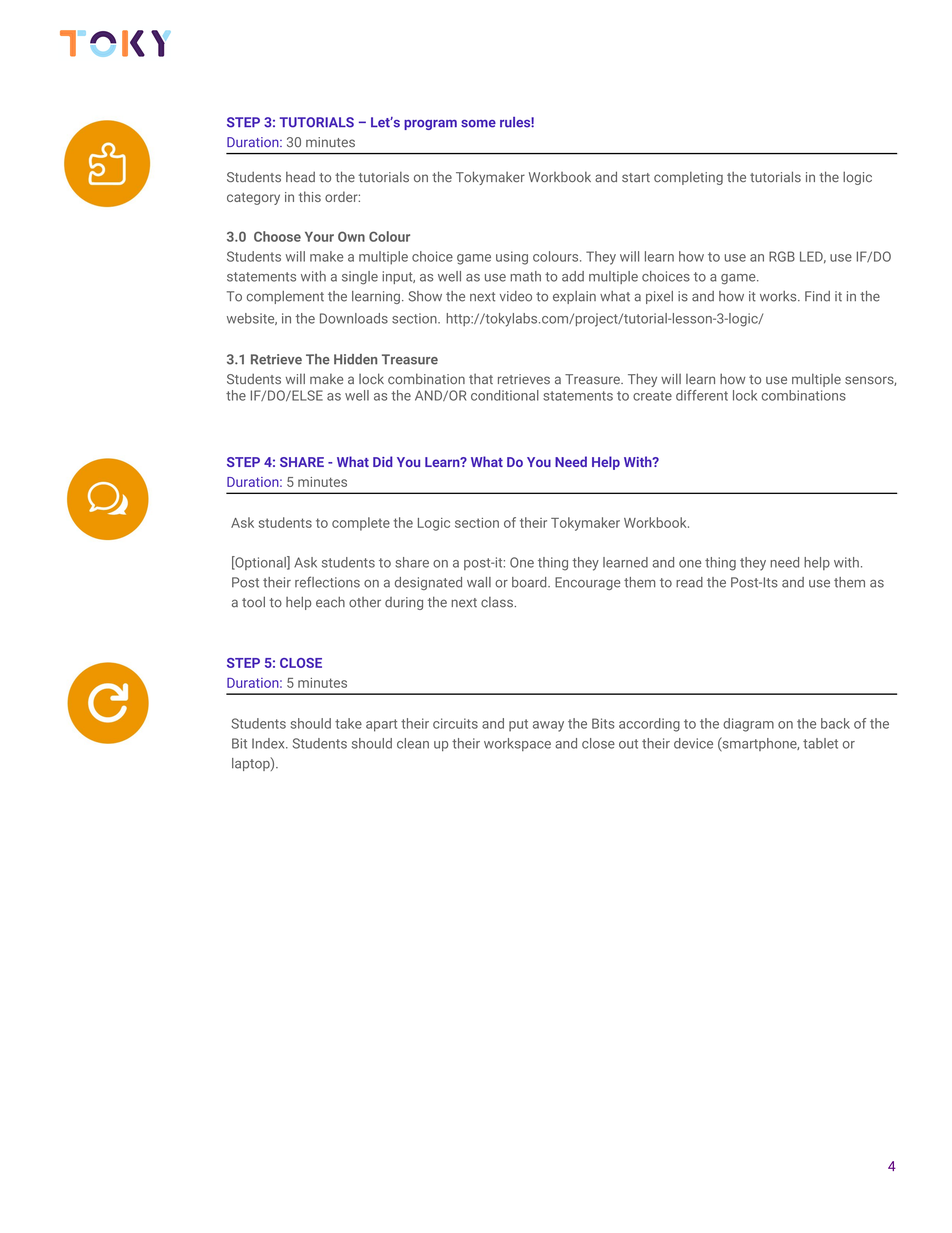 The height and width of the screenshot is (1233, 952). I want to click on completing, so click(688, 178).
